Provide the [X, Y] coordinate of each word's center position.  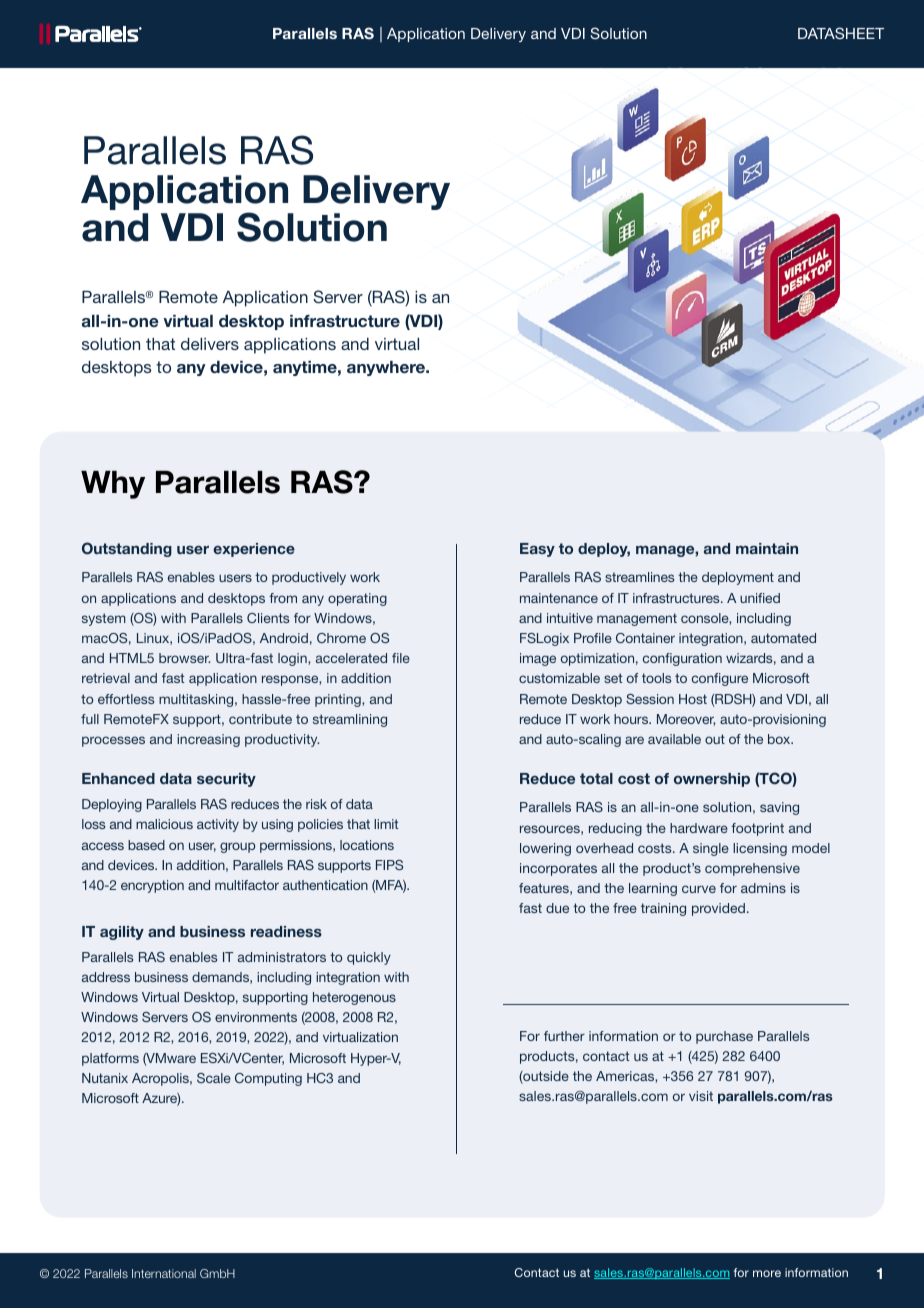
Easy [537, 550]
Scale [214, 1078]
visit [701, 1096]
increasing [208, 740]
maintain [767, 548]
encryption [152, 886]
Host [693, 699]
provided [718, 909]
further [564, 1036]
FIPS [389, 865]
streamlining [350, 720]
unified [760, 598]
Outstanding [127, 549]
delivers [210, 344]
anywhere [387, 368]
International [164, 1273]
